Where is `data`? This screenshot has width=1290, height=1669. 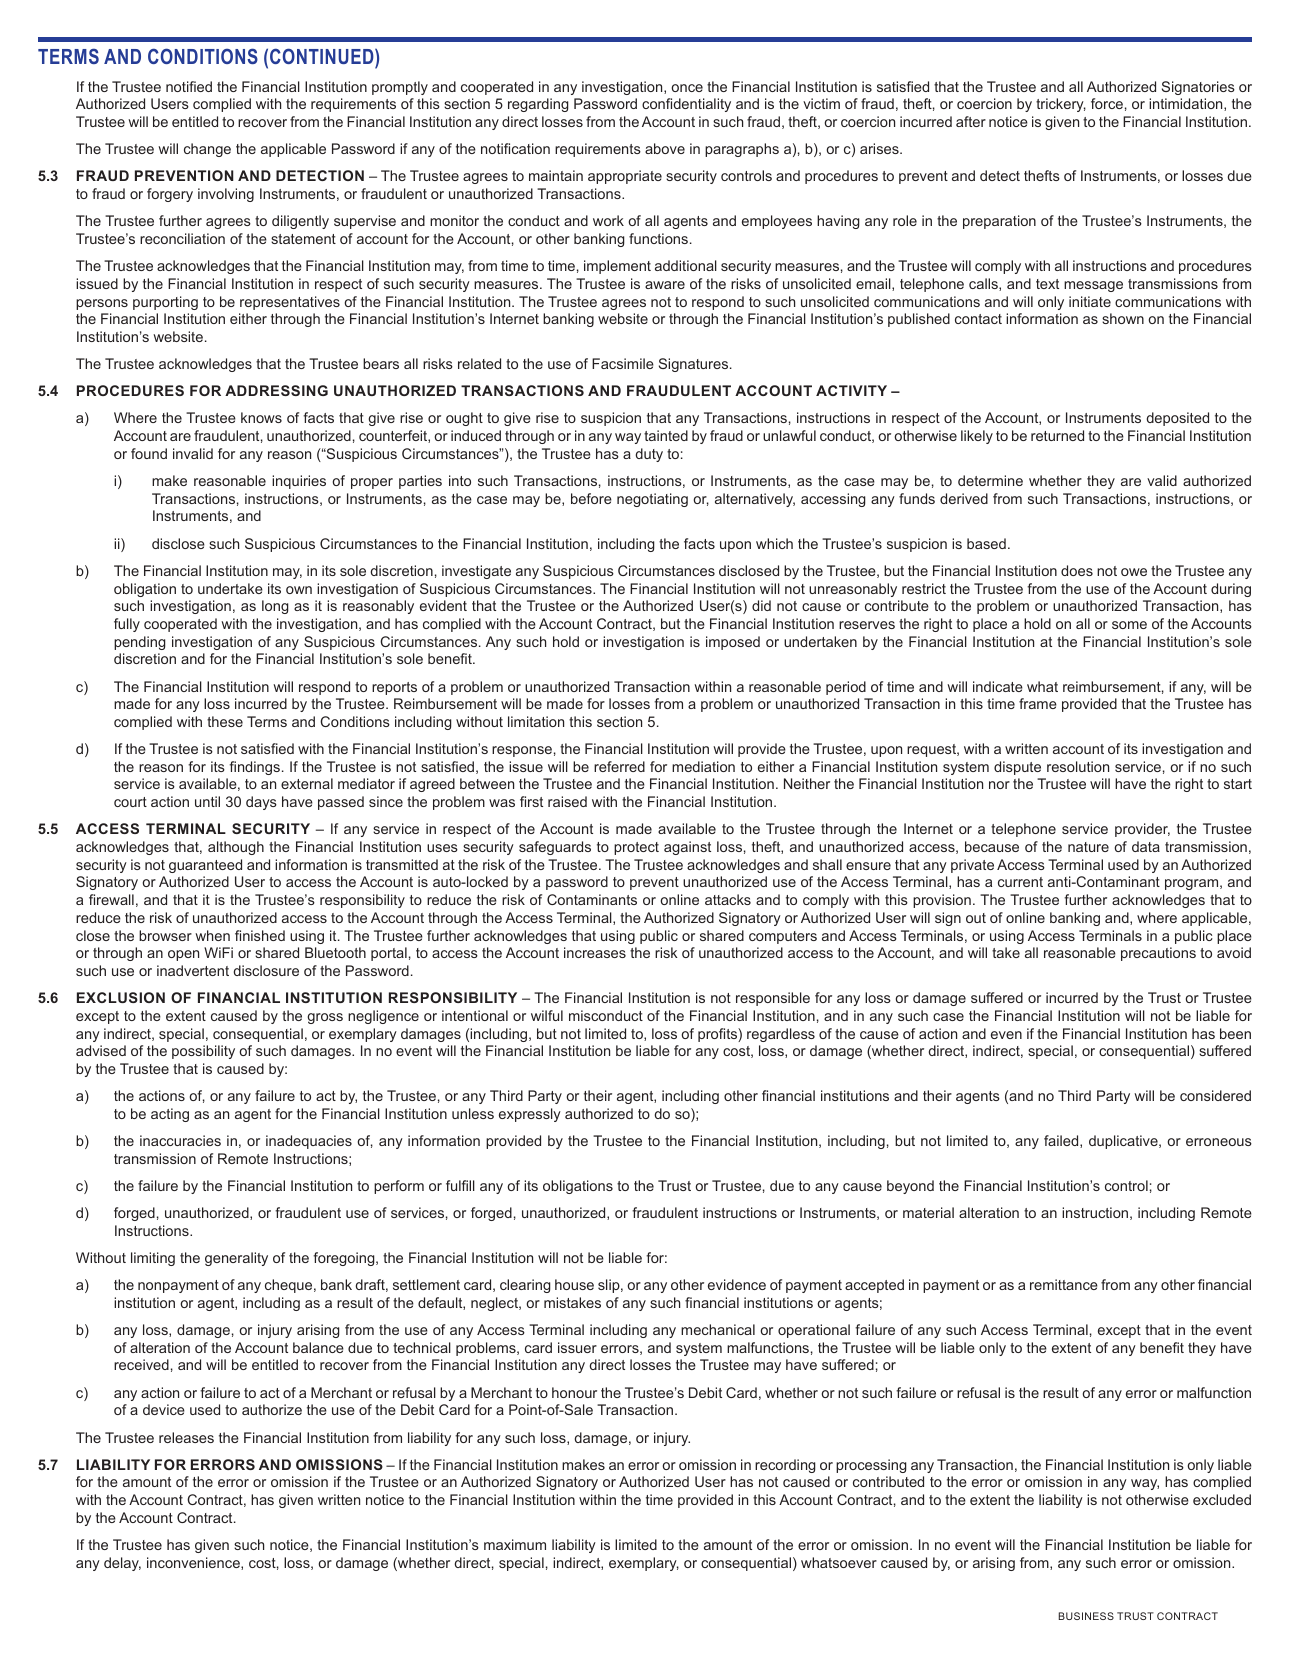 data is located at coordinates (1146, 846).
